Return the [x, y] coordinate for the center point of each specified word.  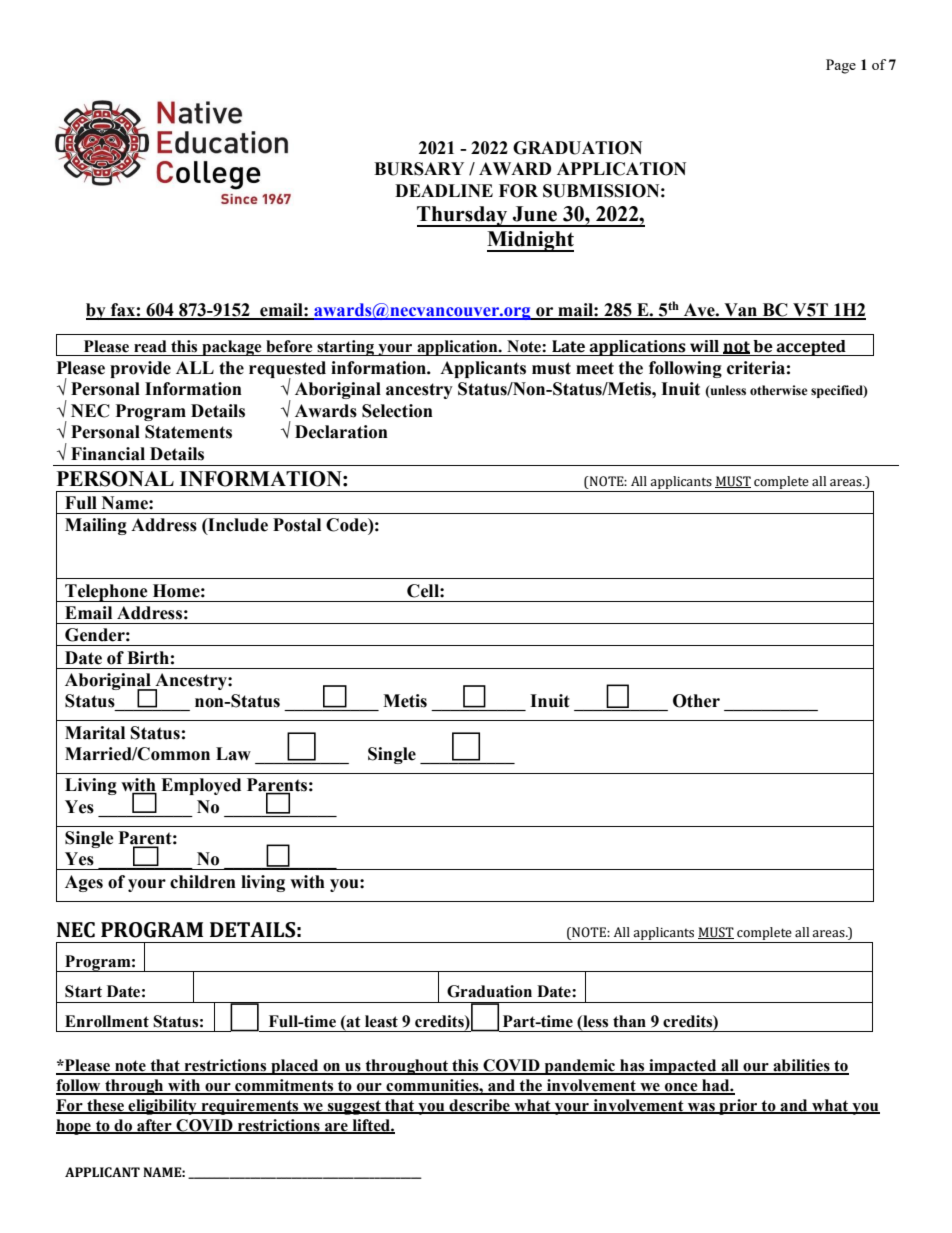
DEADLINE [444, 190]
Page [841, 66]
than [629, 1021]
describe [479, 1106]
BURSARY [419, 169]
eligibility [162, 1107]
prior [738, 1107]
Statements [188, 432]
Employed [201, 786]
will [704, 346]
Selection [397, 411]
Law [233, 754]
